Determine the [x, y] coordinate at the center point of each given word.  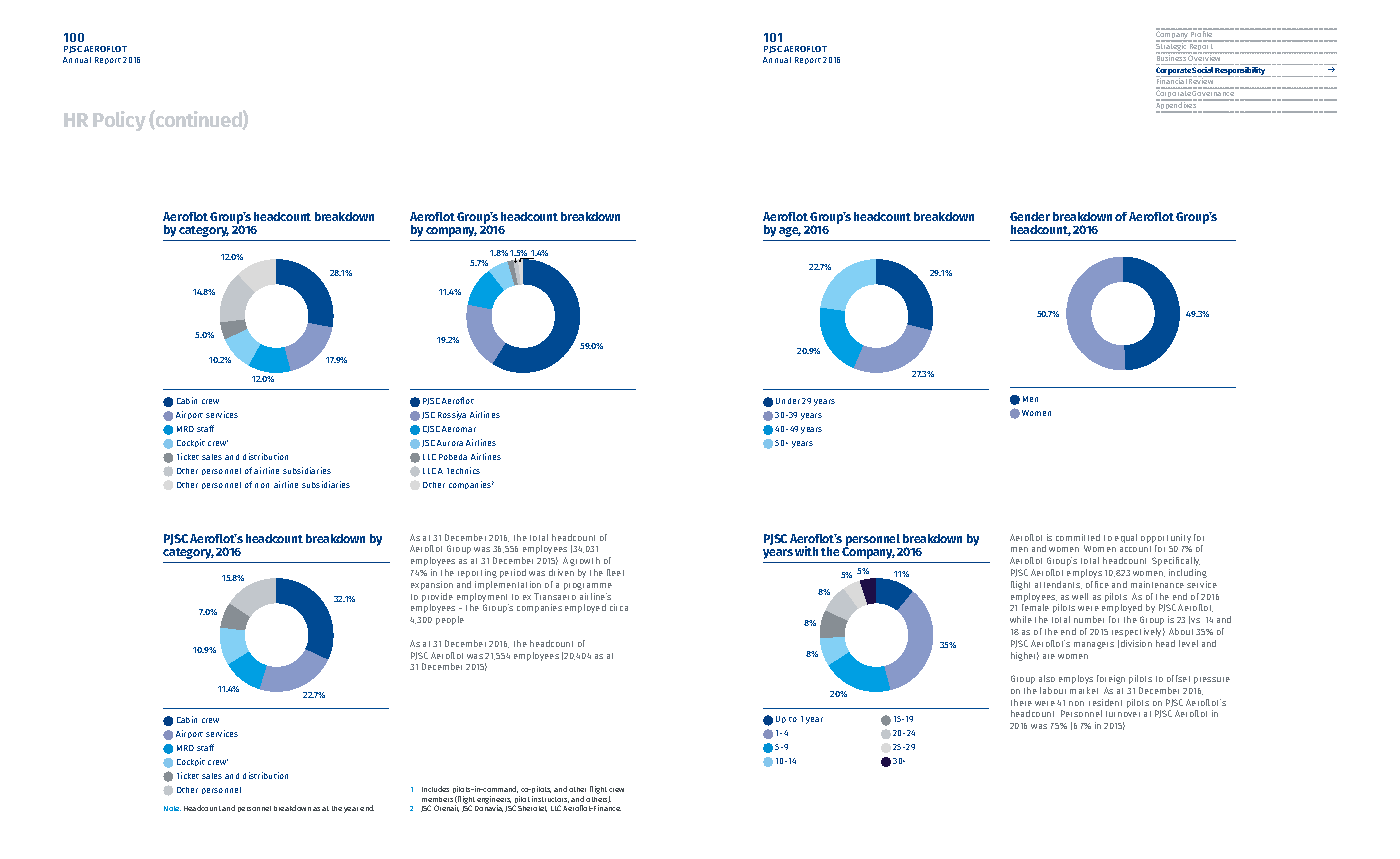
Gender [1030, 216]
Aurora [450, 443]
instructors [550, 799]
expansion [432, 585]
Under [788, 401]
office [1097, 584]
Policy [119, 121]
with [806, 551]
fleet [615, 572]
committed [1078, 537]
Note [172, 808]
